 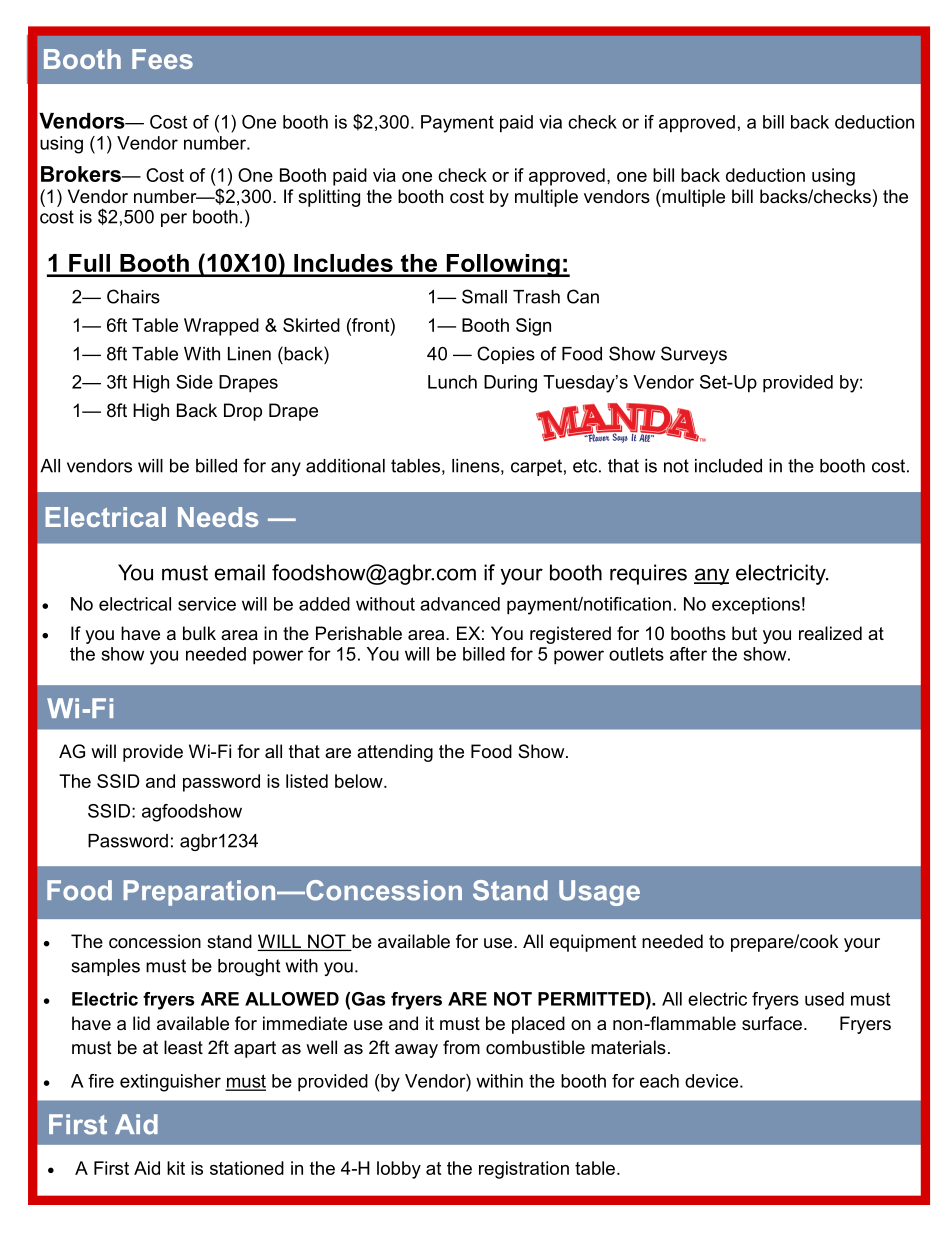 I want to click on Can, so click(x=583, y=296).
